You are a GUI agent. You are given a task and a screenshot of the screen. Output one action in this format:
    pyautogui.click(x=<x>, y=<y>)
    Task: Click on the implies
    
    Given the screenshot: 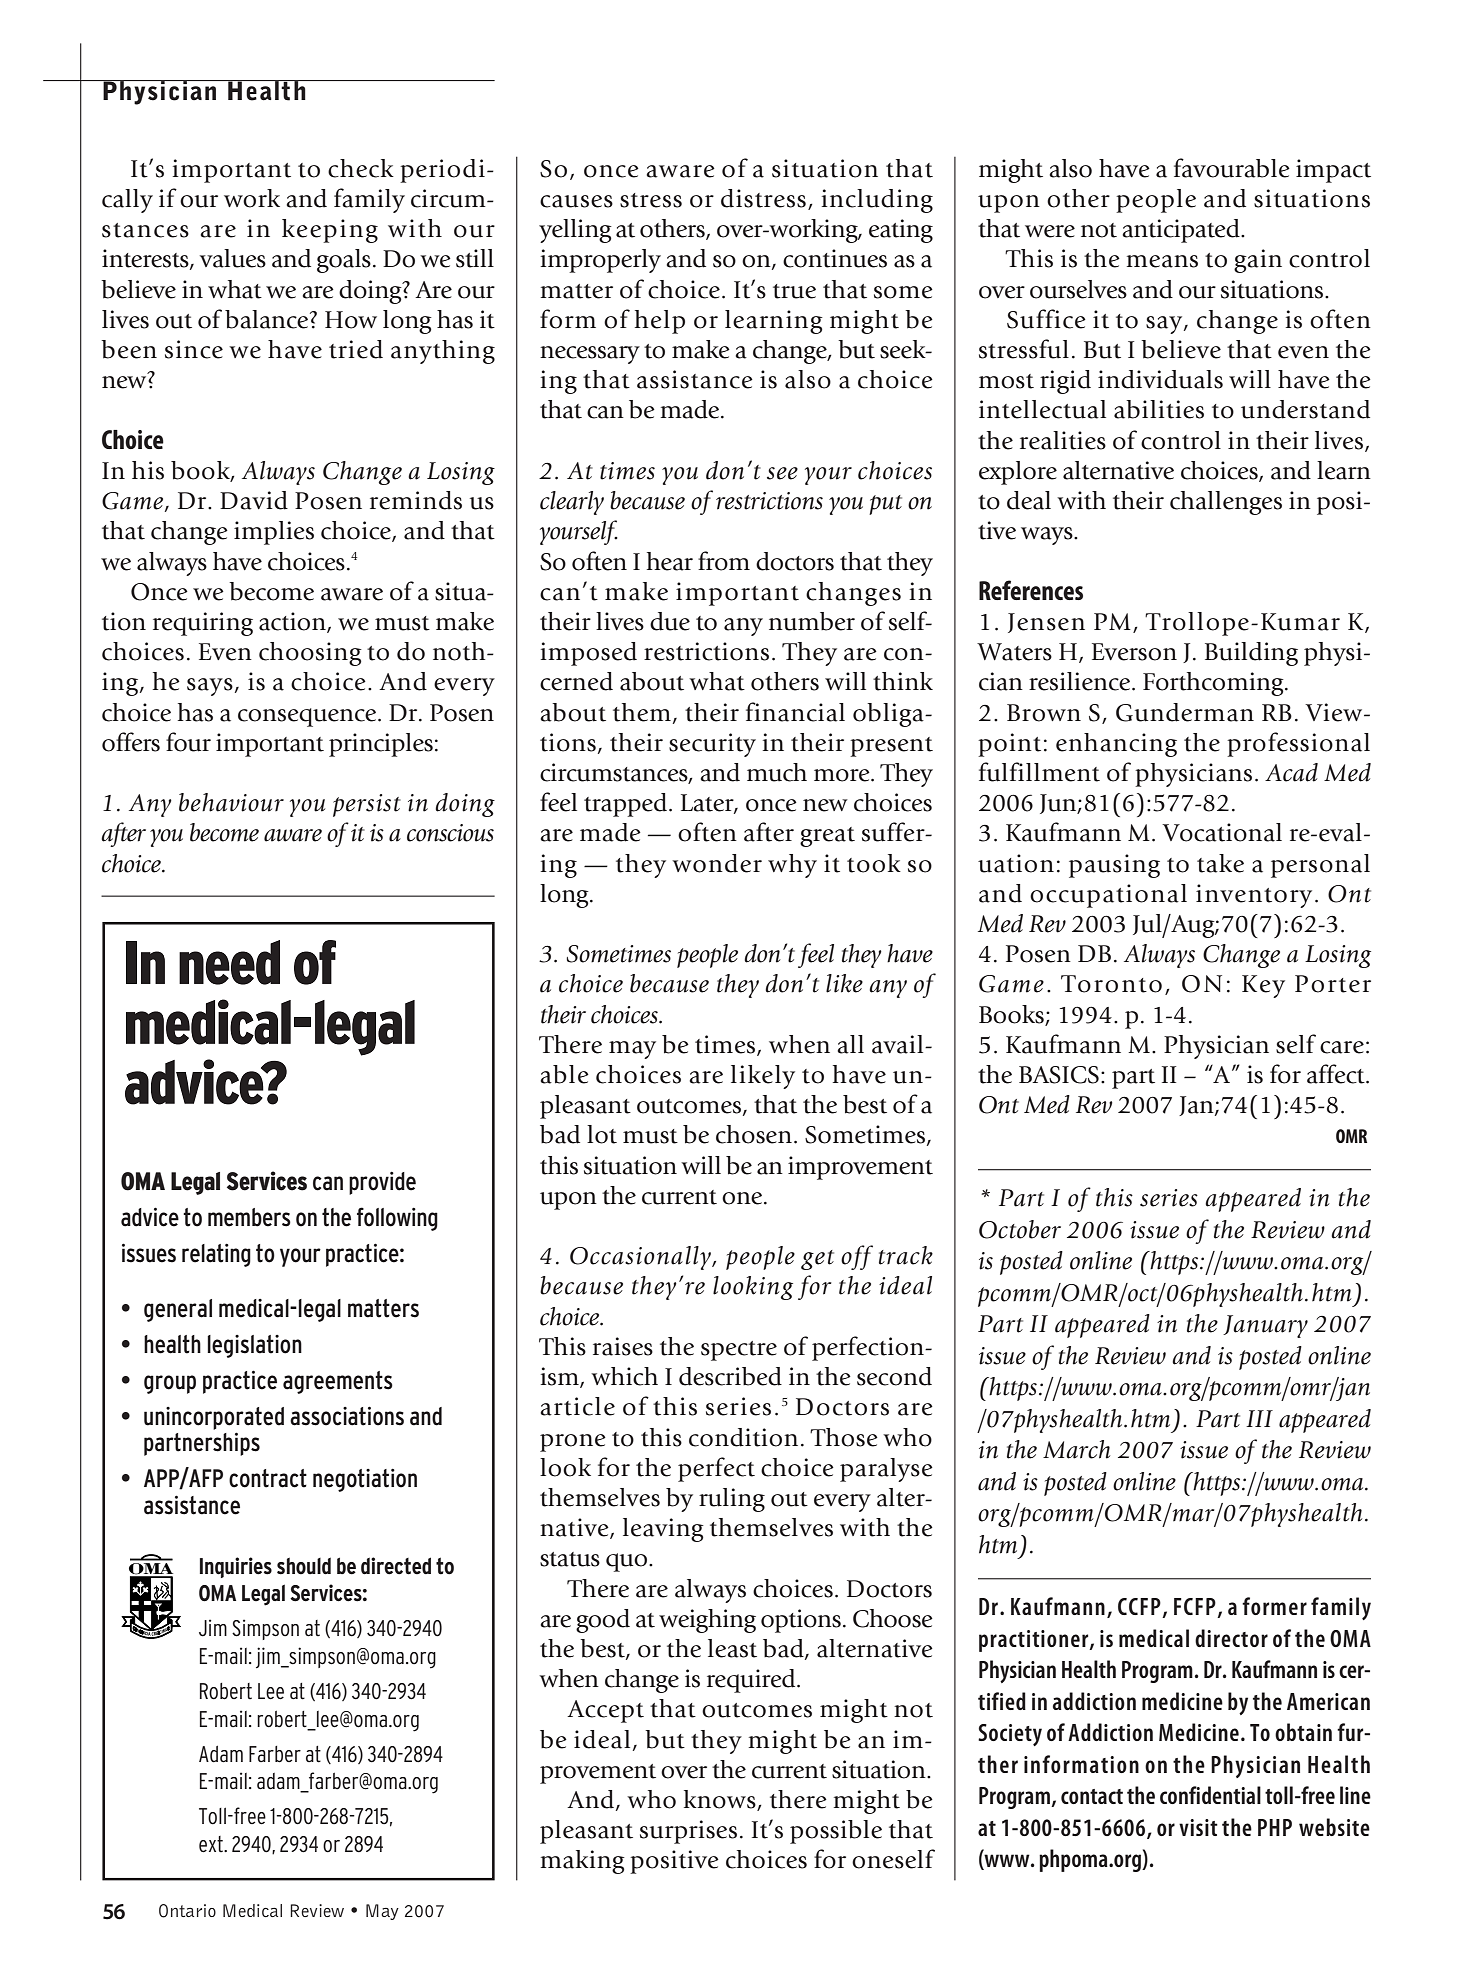 What is the action you would take?
    pyautogui.click(x=274, y=533)
